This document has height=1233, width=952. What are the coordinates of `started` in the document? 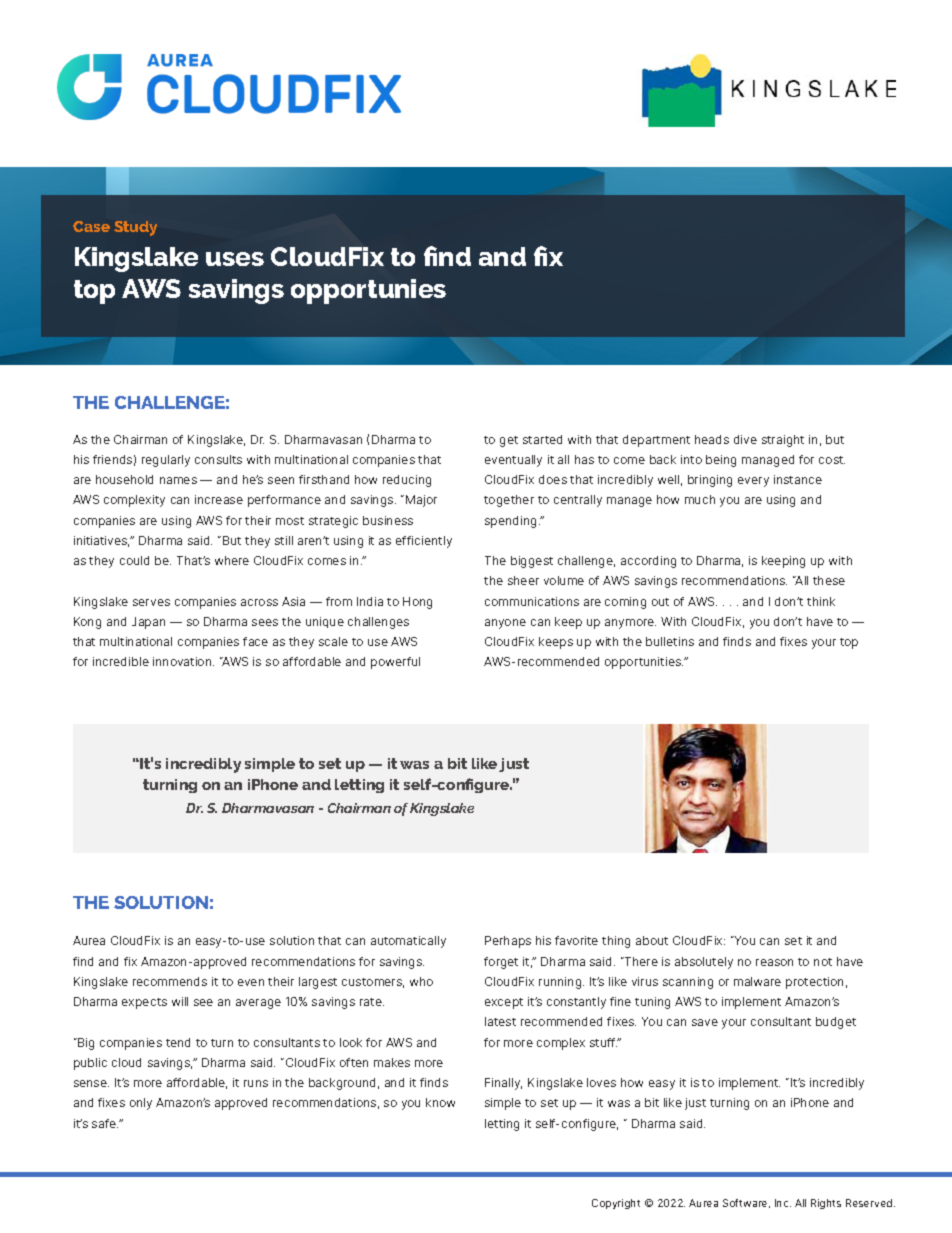 It's located at (542, 439).
